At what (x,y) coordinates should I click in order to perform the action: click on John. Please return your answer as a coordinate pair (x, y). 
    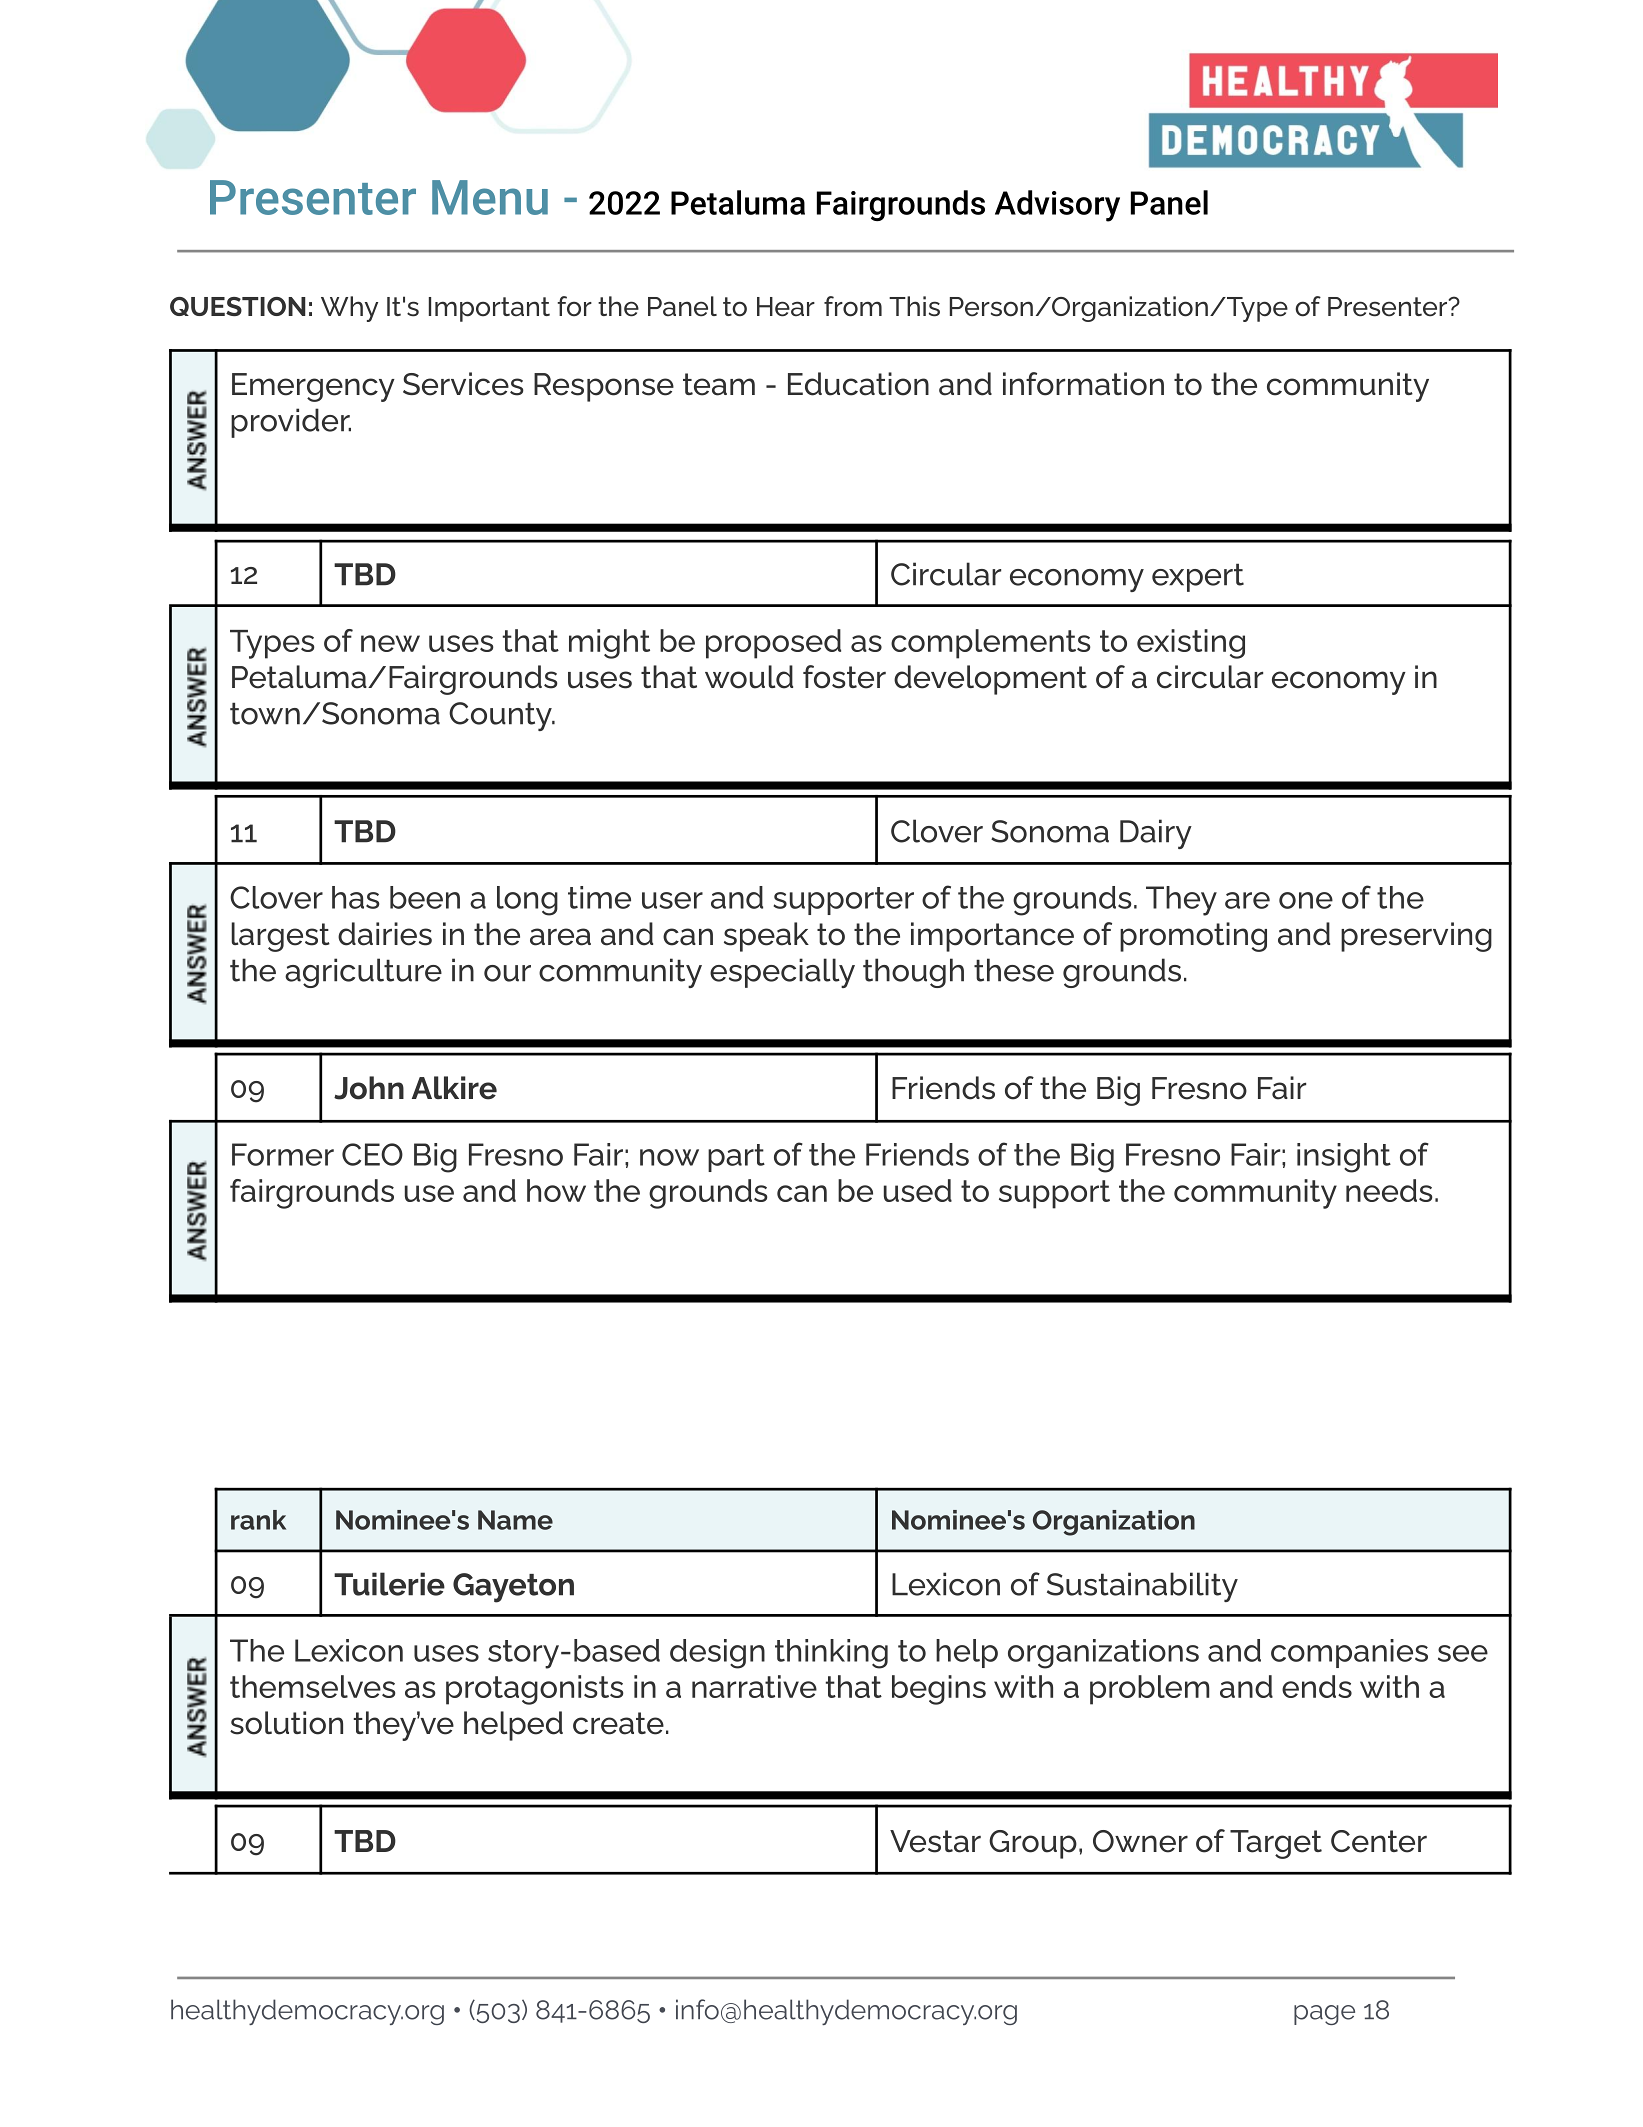
    Looking at the image, I should click on (369, 1088).
